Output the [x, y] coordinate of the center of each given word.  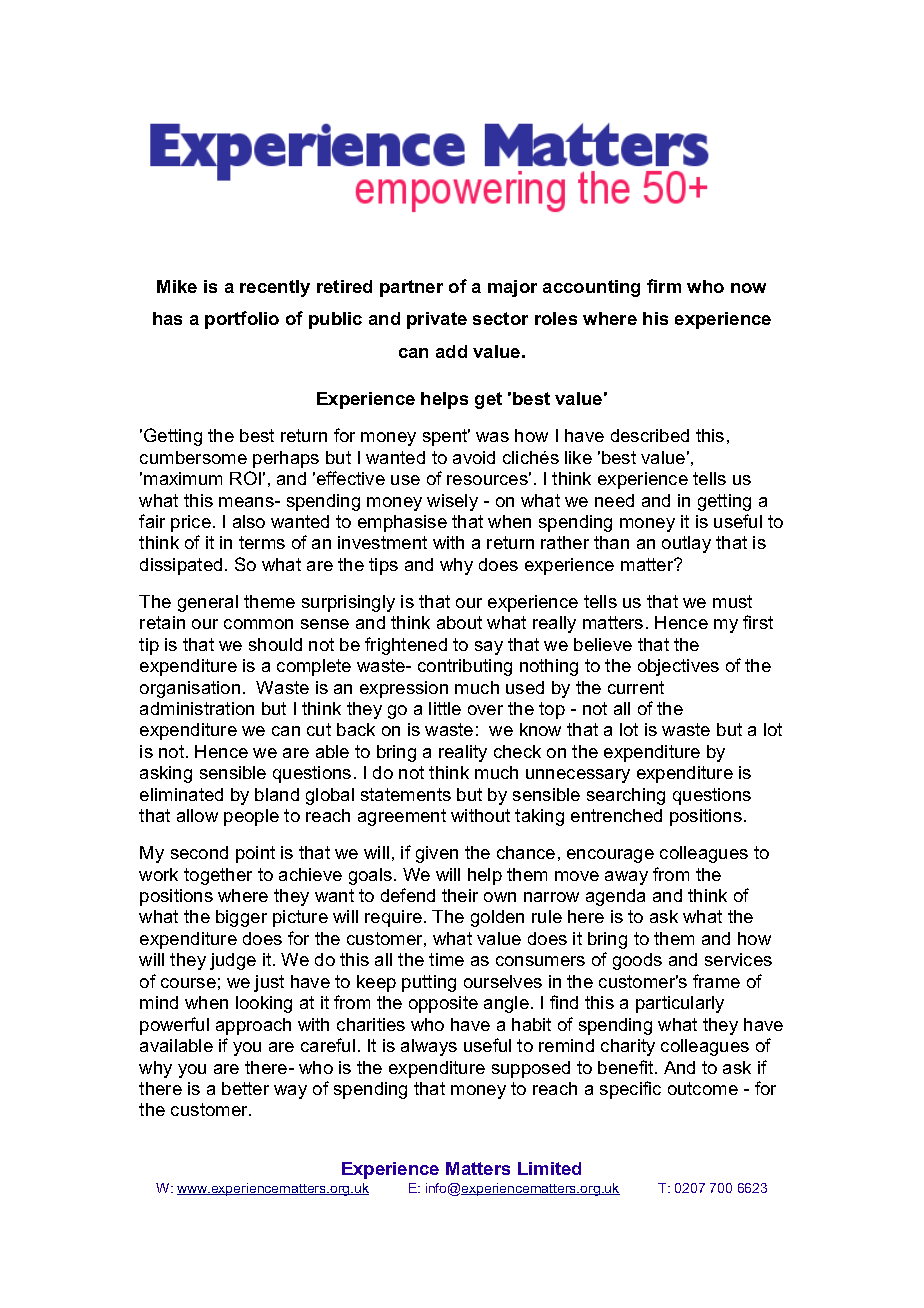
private [437, 320]
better [245, 1088]
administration [197, 708]
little [445, 708]
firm [664, 286]
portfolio [242, 320]
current [636, 687]
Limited [549, 1168]
